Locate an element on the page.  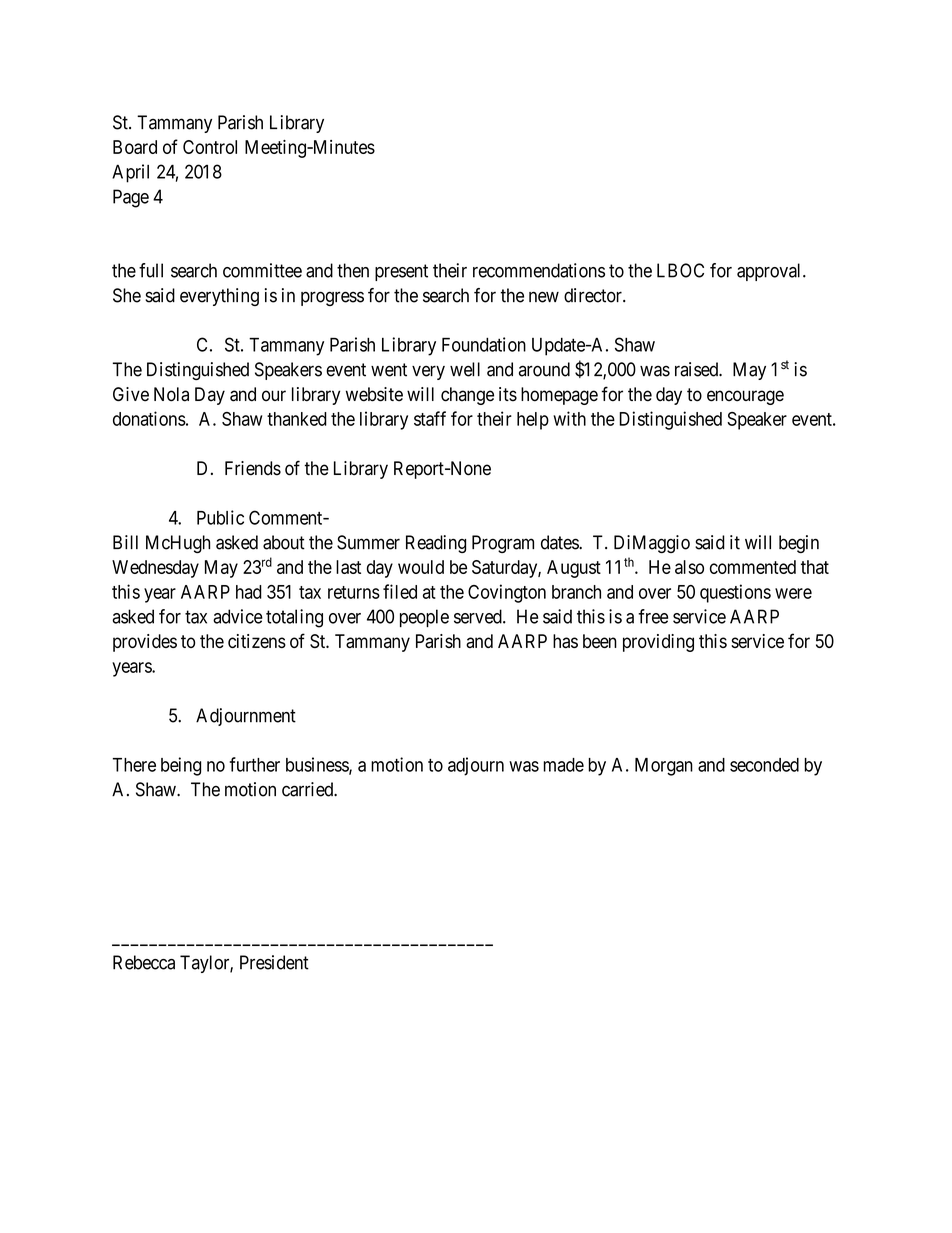
Control is located at coordinates (210, 147).
